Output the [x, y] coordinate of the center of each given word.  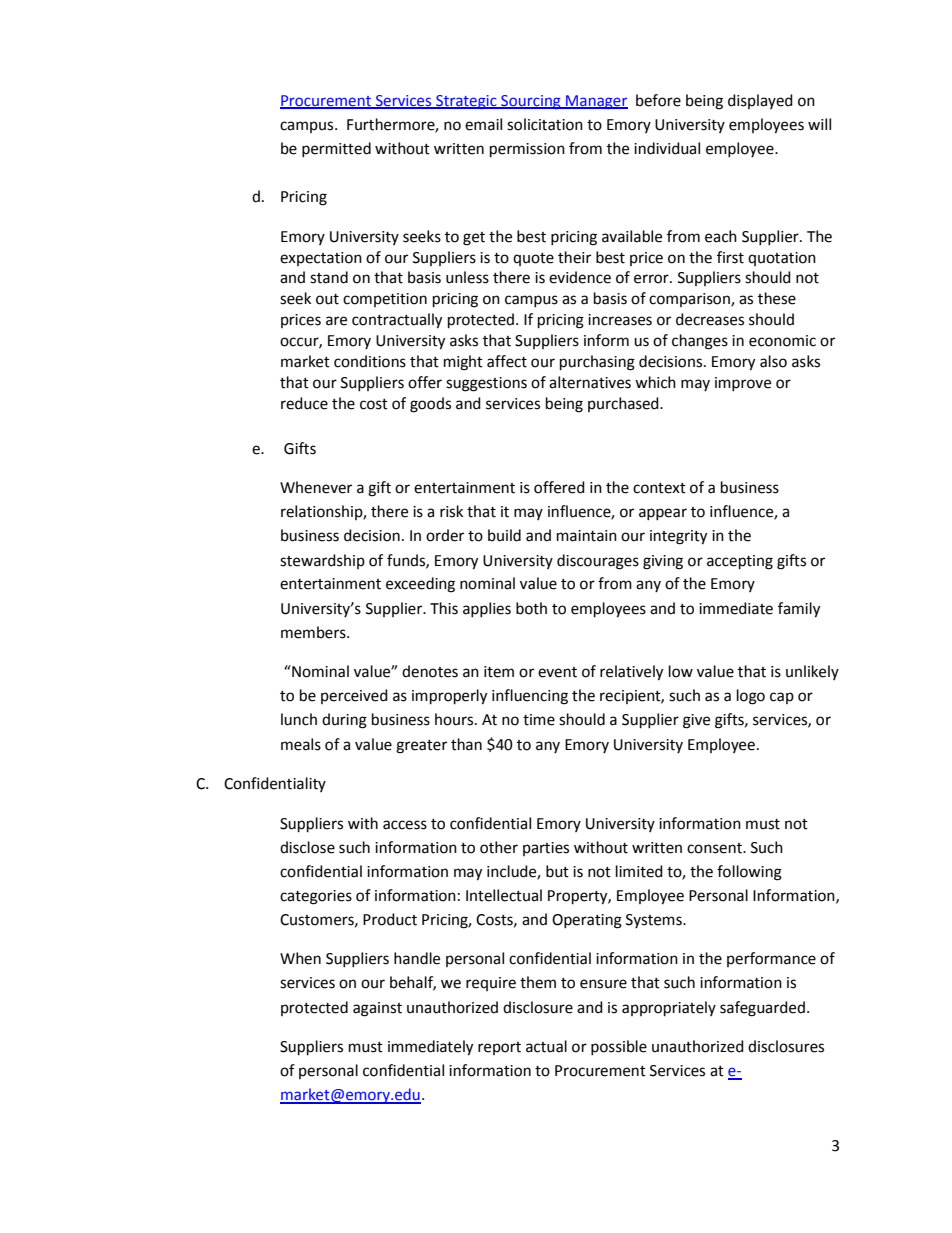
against [377, 1009]
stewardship [322, 561]
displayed [760, 101]
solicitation [545, 124]
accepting [740, 562]
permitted [336, 149]
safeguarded [762, 1009]
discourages [598, 562]
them [538, 982]
